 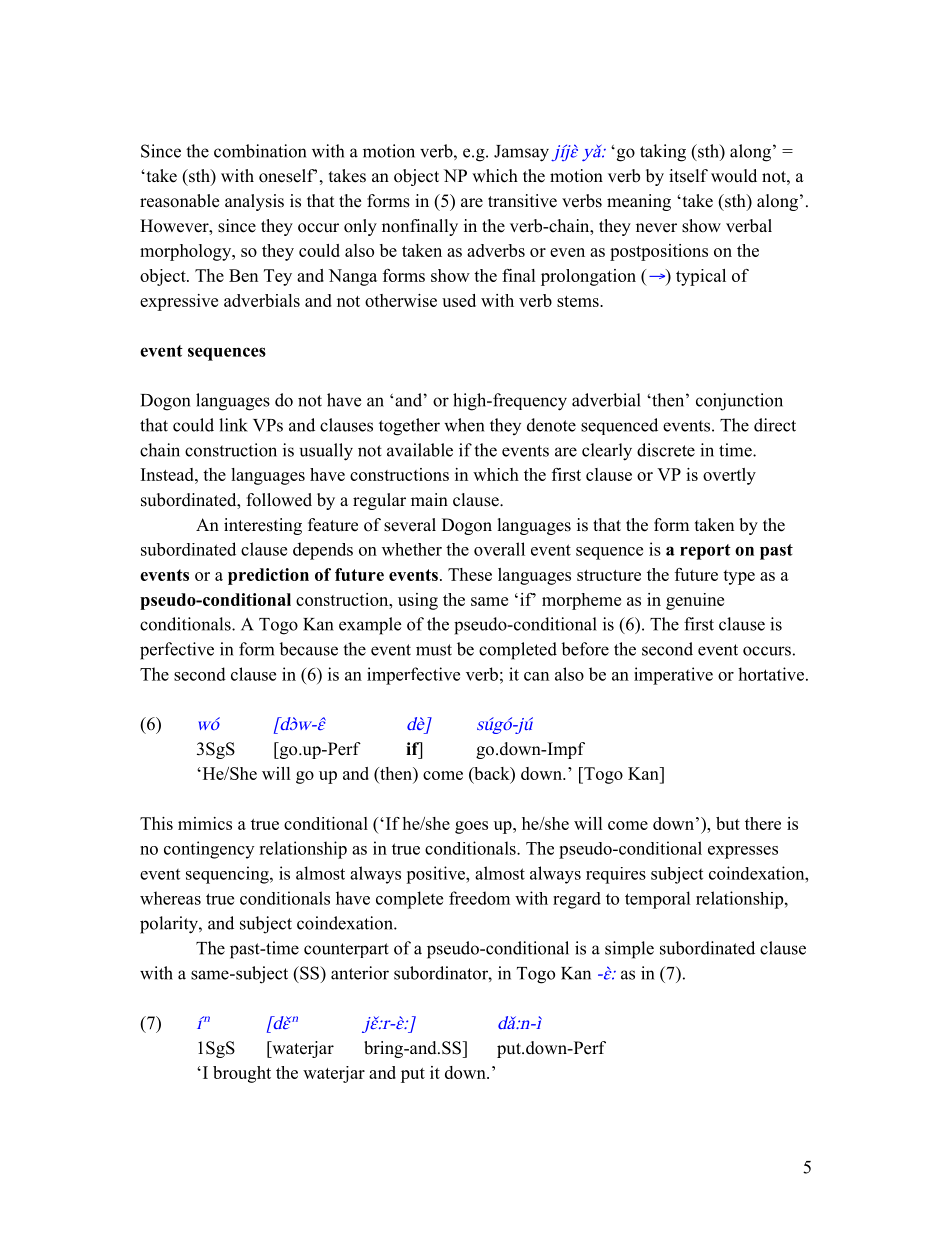 I want to click on brought, so click(x=242, y=1074).
